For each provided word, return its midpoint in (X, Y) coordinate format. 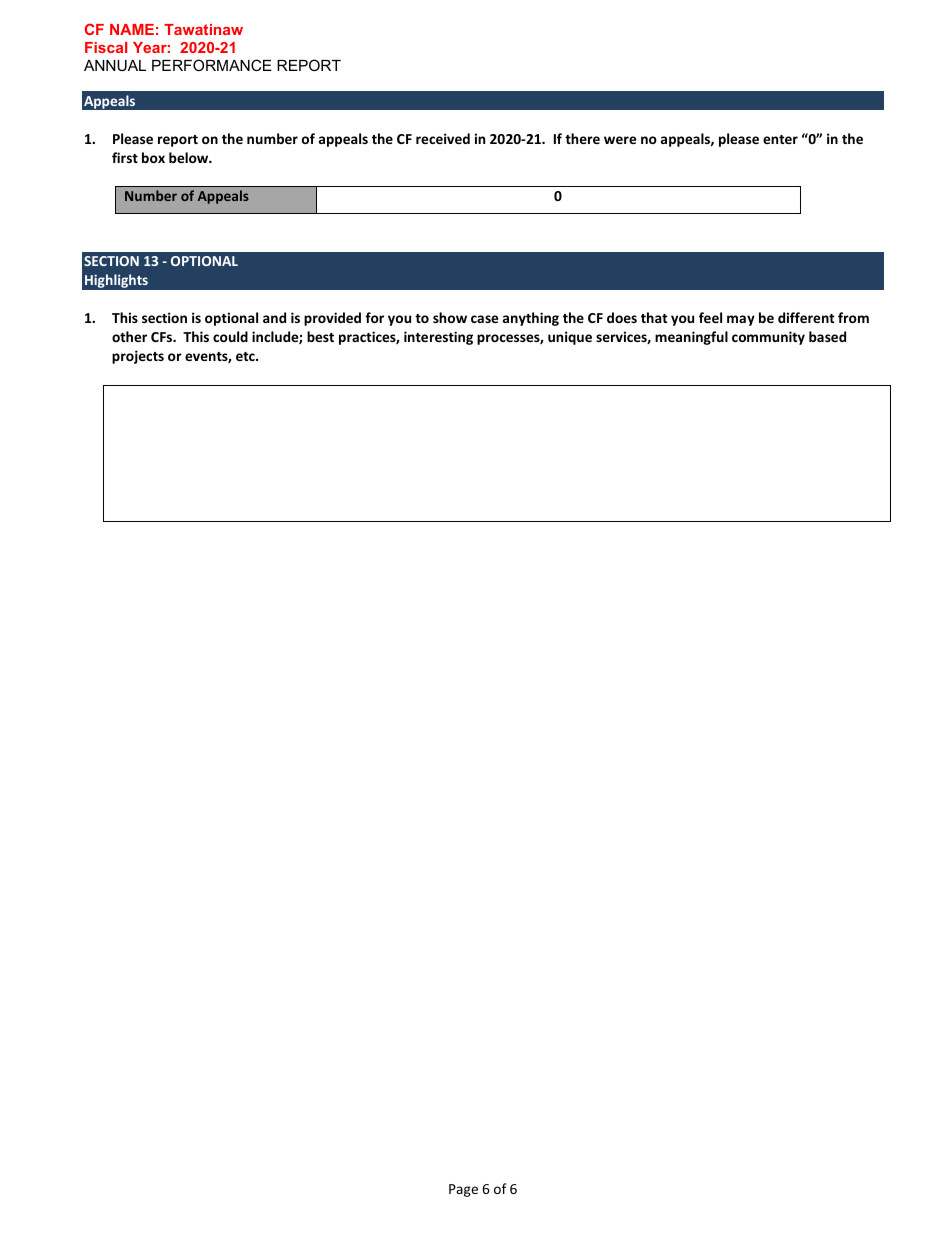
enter (780, 139)
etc (246, 356)
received (443, 138)
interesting (438, 338)
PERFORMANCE (212, 65)
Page (463, 1190)
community (768, 338)
